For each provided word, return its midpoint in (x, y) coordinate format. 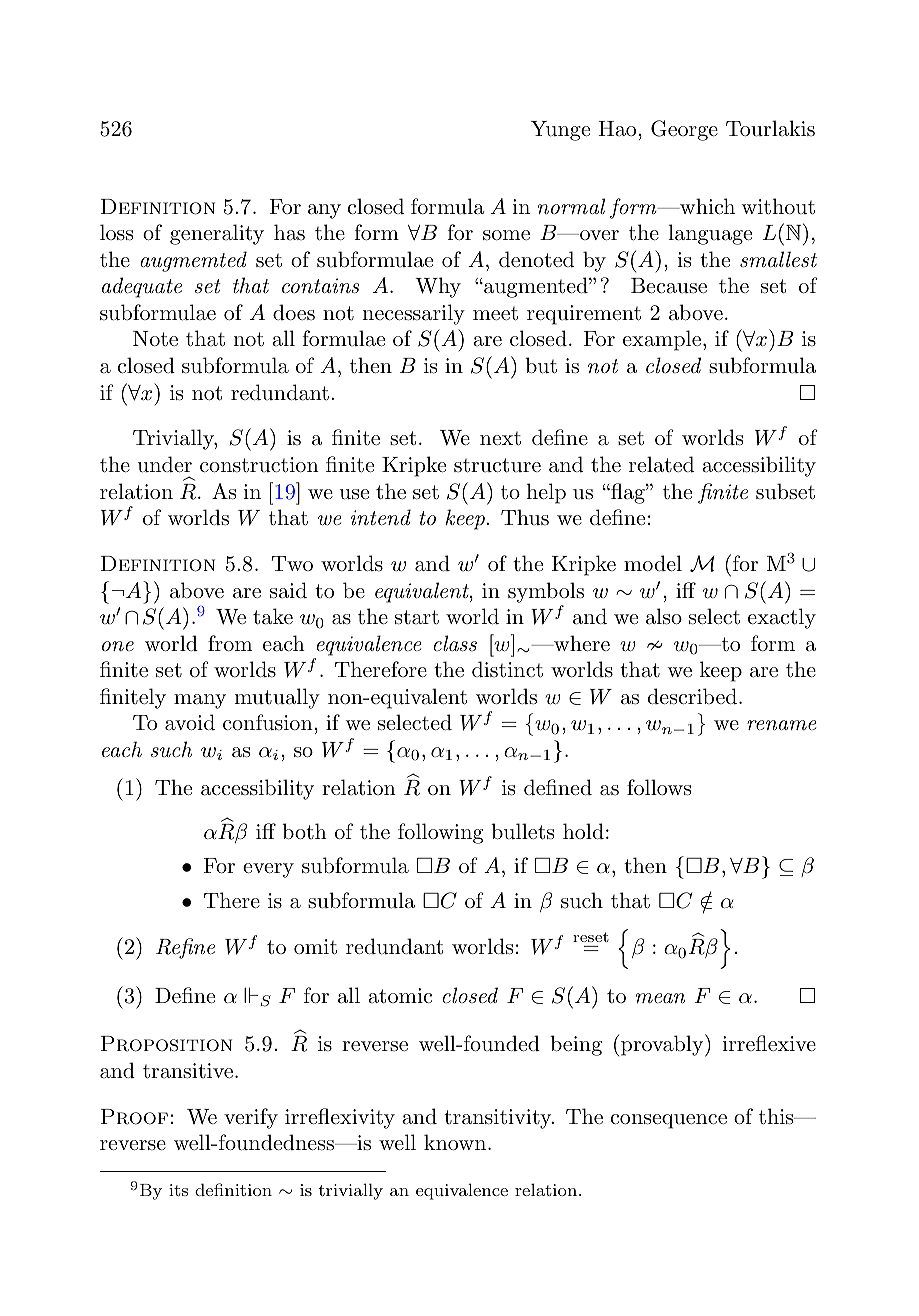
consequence (669, 1121)
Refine (185, 948)
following (440, 833)
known (455, 1142)
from (230, 643)
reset (591, 937)
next (500, 438)
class (455, 643)
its (178, 1190)
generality (217, 234)
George (684, 130)
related (661, 464)
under (165, 464)
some (506, 235)
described (692, 696)
